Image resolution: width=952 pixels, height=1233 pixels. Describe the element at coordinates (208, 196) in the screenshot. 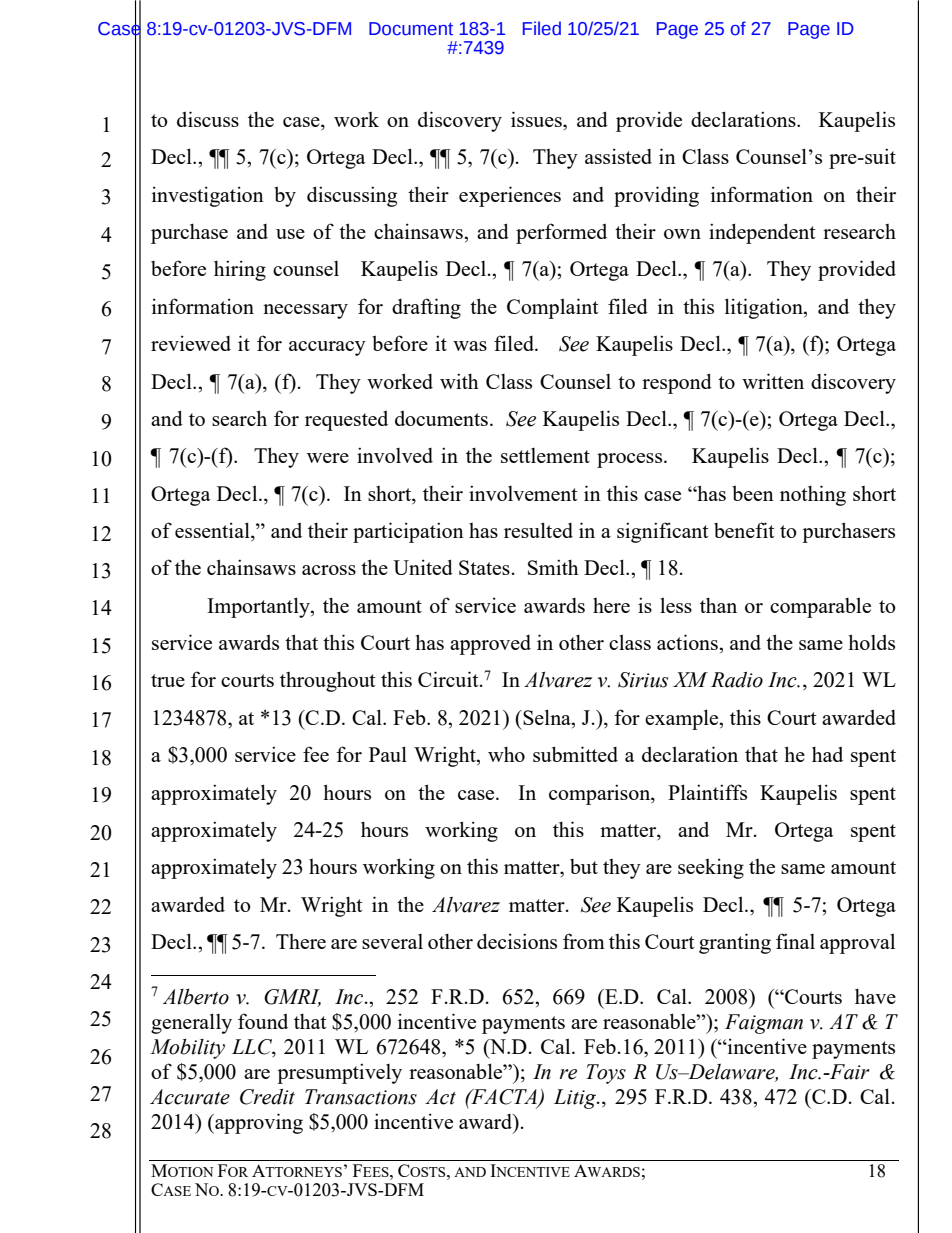

I see `investigation` at that location.
